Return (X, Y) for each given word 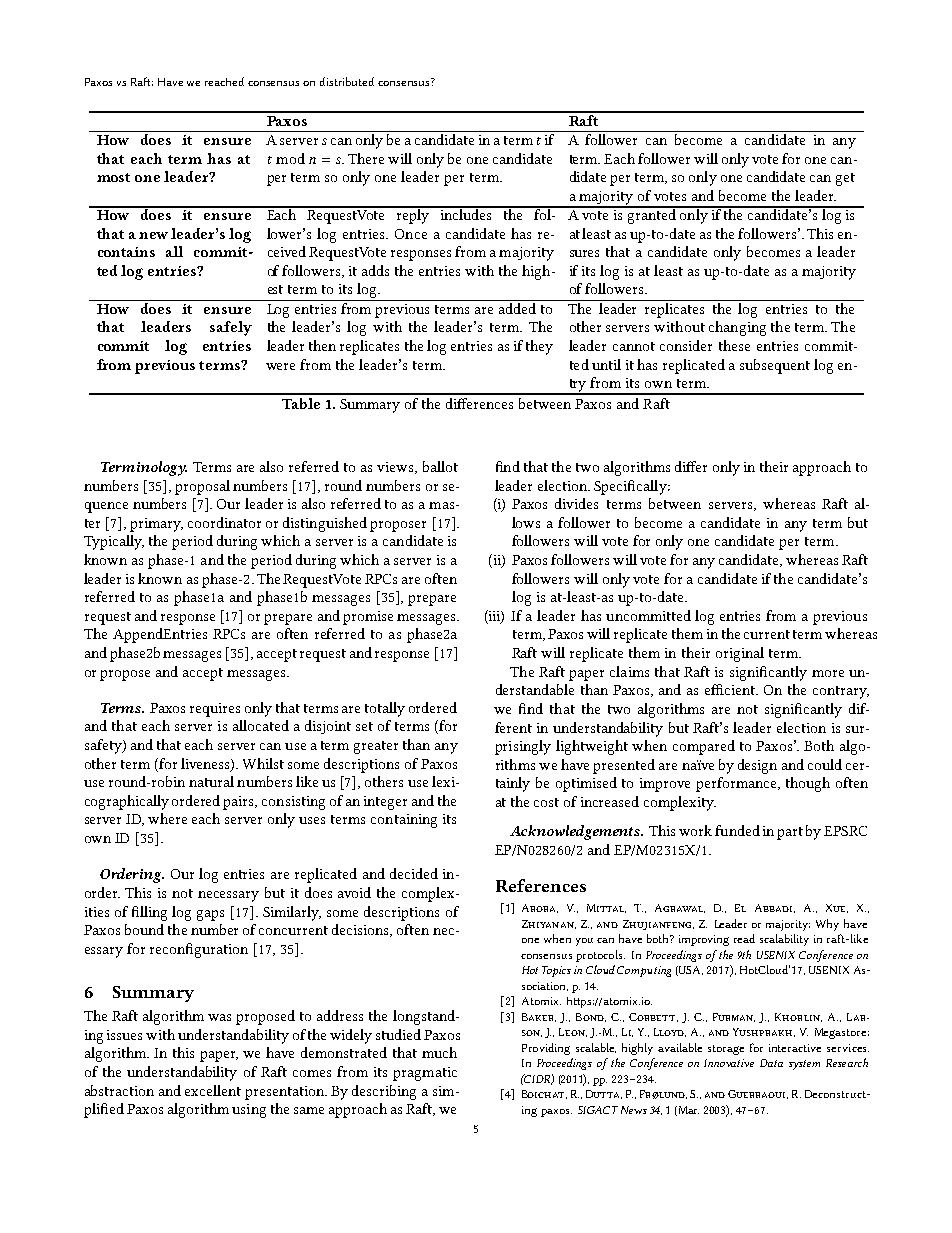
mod (290, 158)
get (845, 179)
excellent (213, 1090)
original (740, 654)
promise (368, 618)
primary (156, 525)
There (366, 158)
